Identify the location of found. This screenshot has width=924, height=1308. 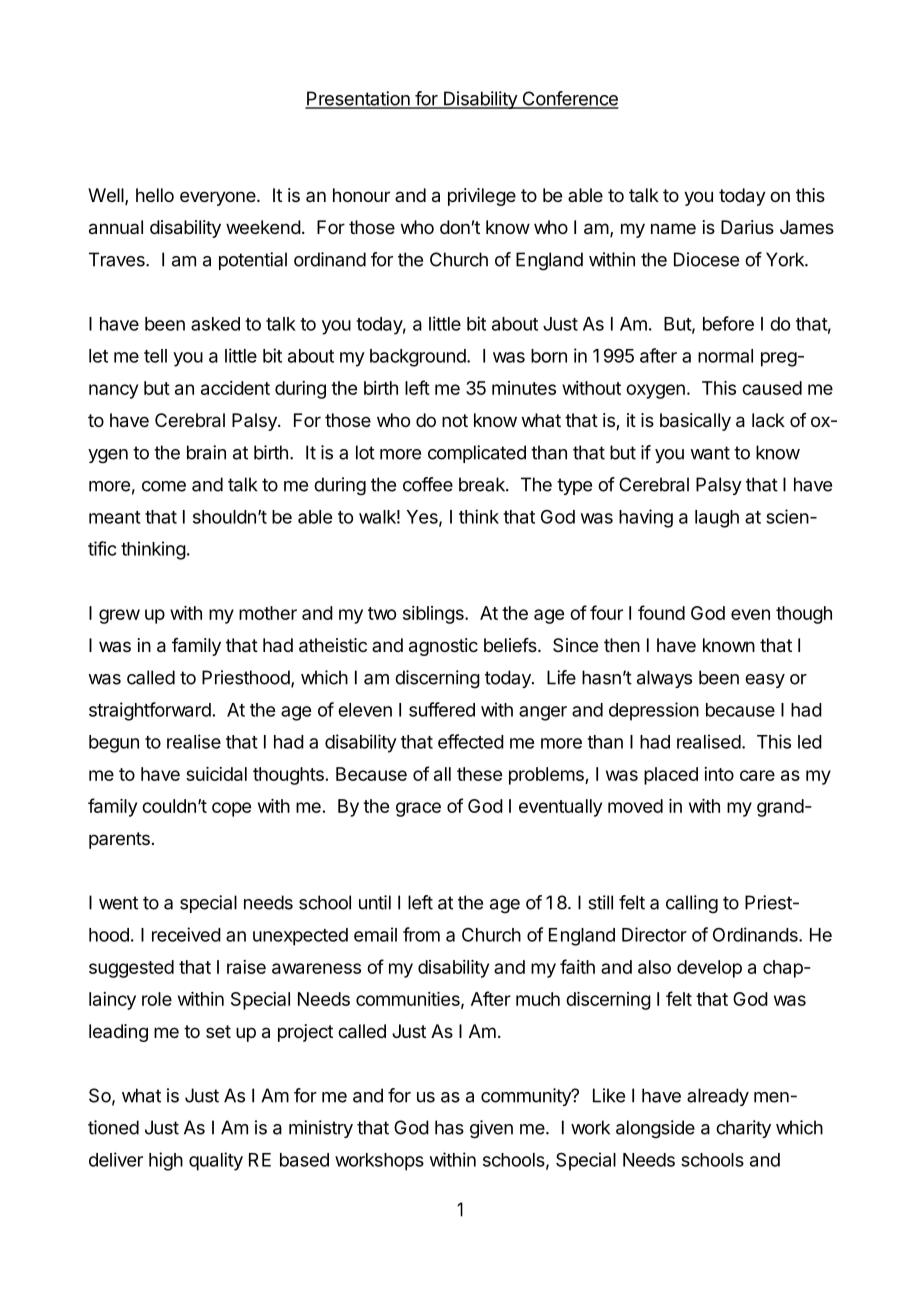
(661, 612).
